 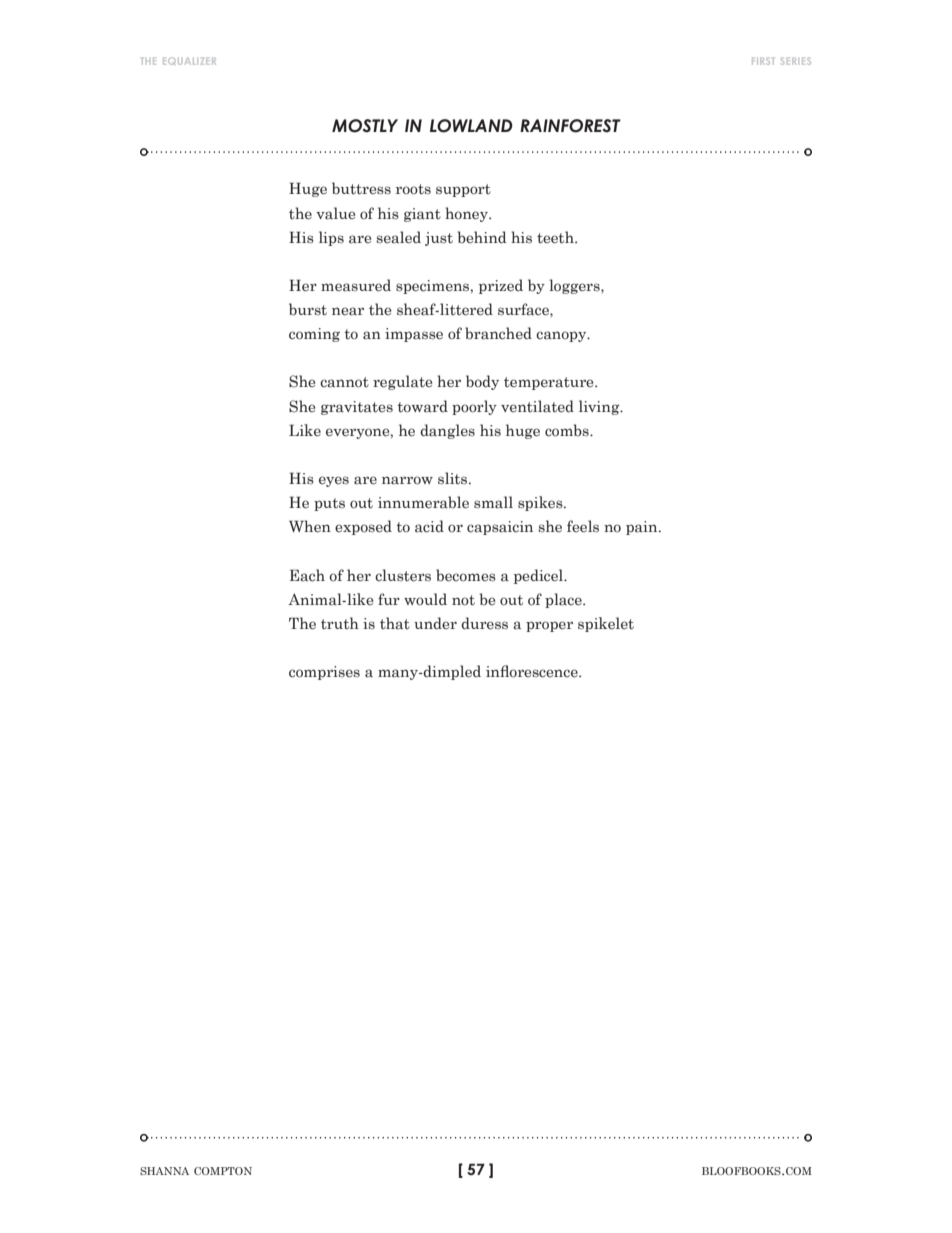 What do you see at coordinates (471, 126) in the document?
I see `lowland` at bounding box center [471, 126].
